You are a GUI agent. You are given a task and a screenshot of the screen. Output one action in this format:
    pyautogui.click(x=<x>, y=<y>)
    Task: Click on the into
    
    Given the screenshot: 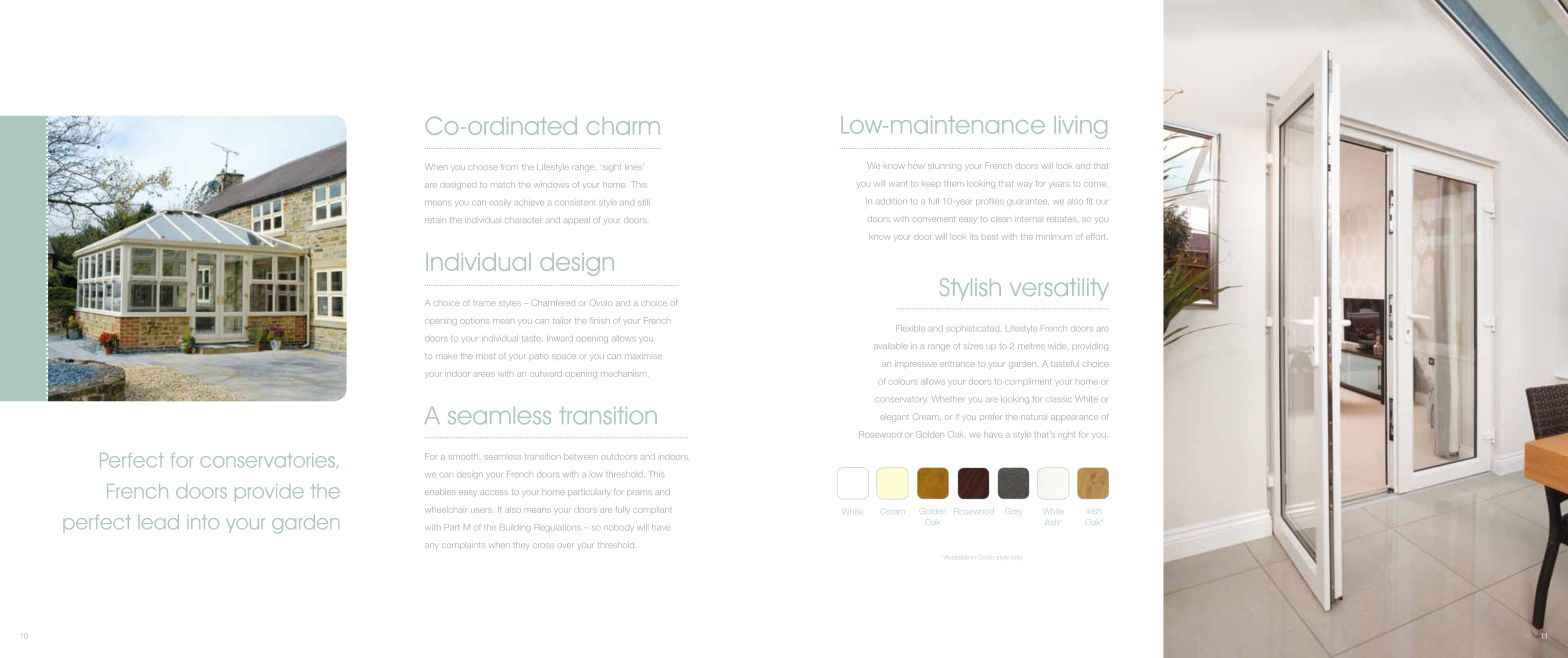 What is the action you would take?
    pyautogui.click(x=203, y=522)
